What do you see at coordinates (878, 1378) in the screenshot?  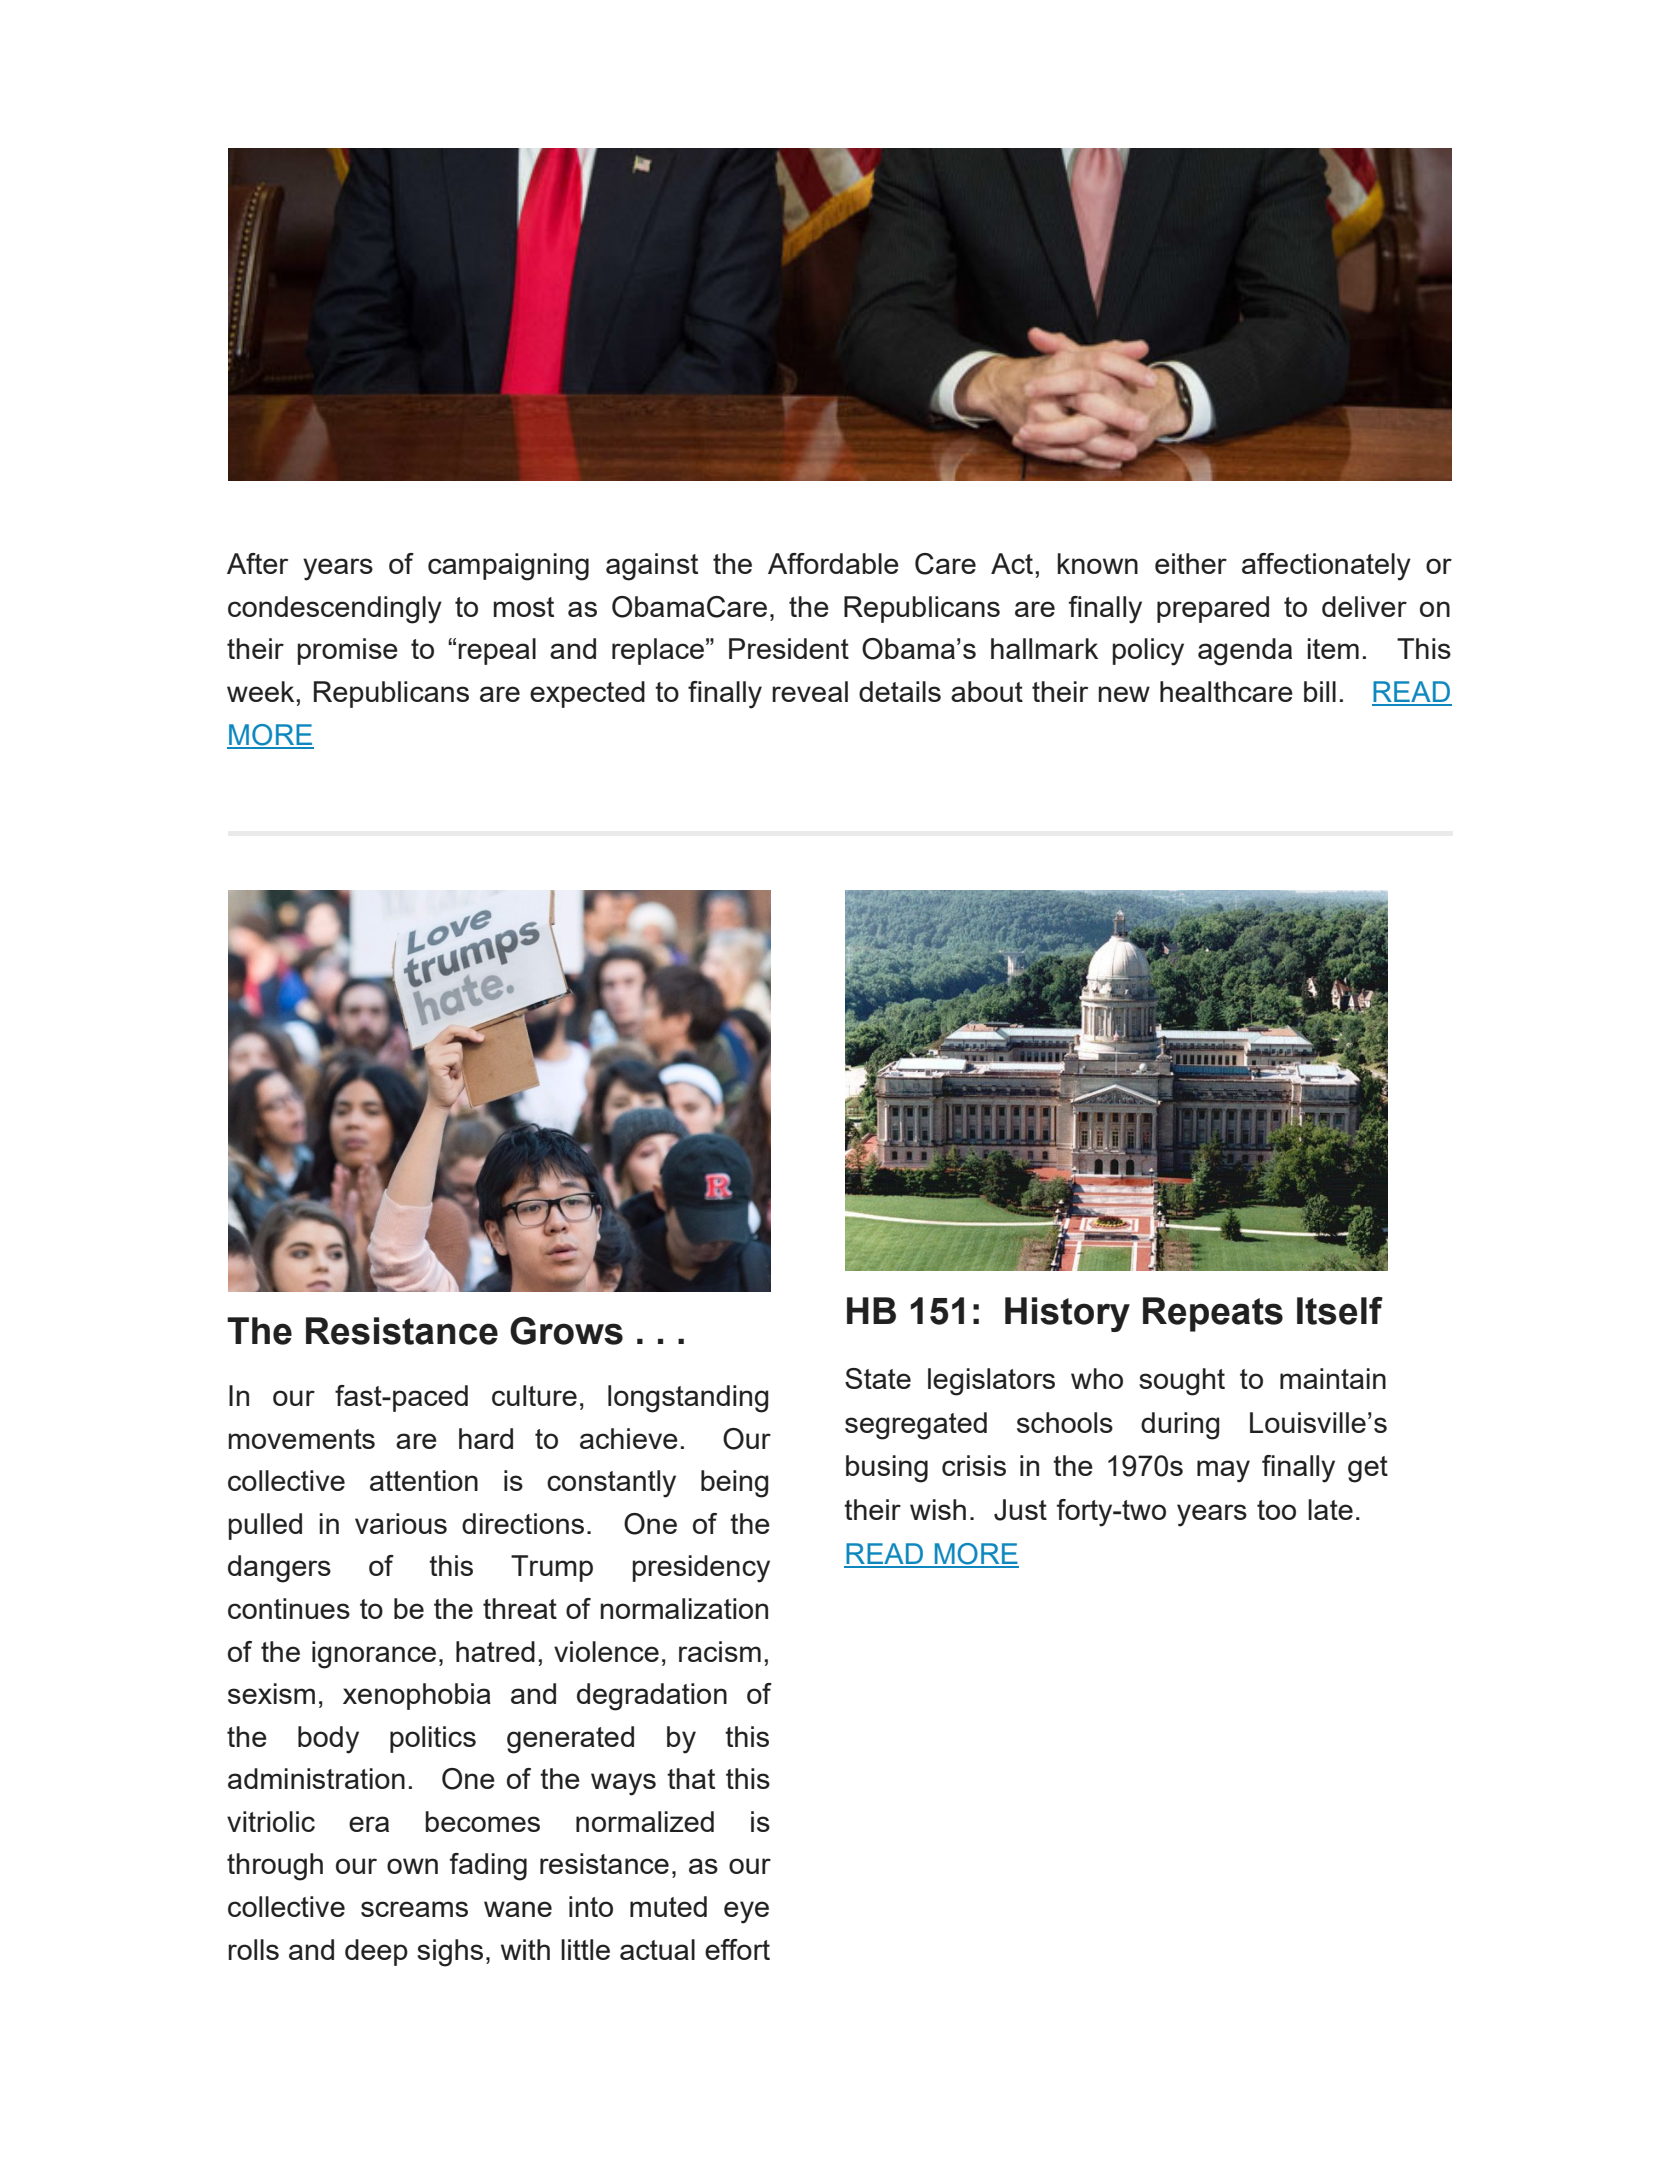 I see `State` at bounding box center [878, 1378].
